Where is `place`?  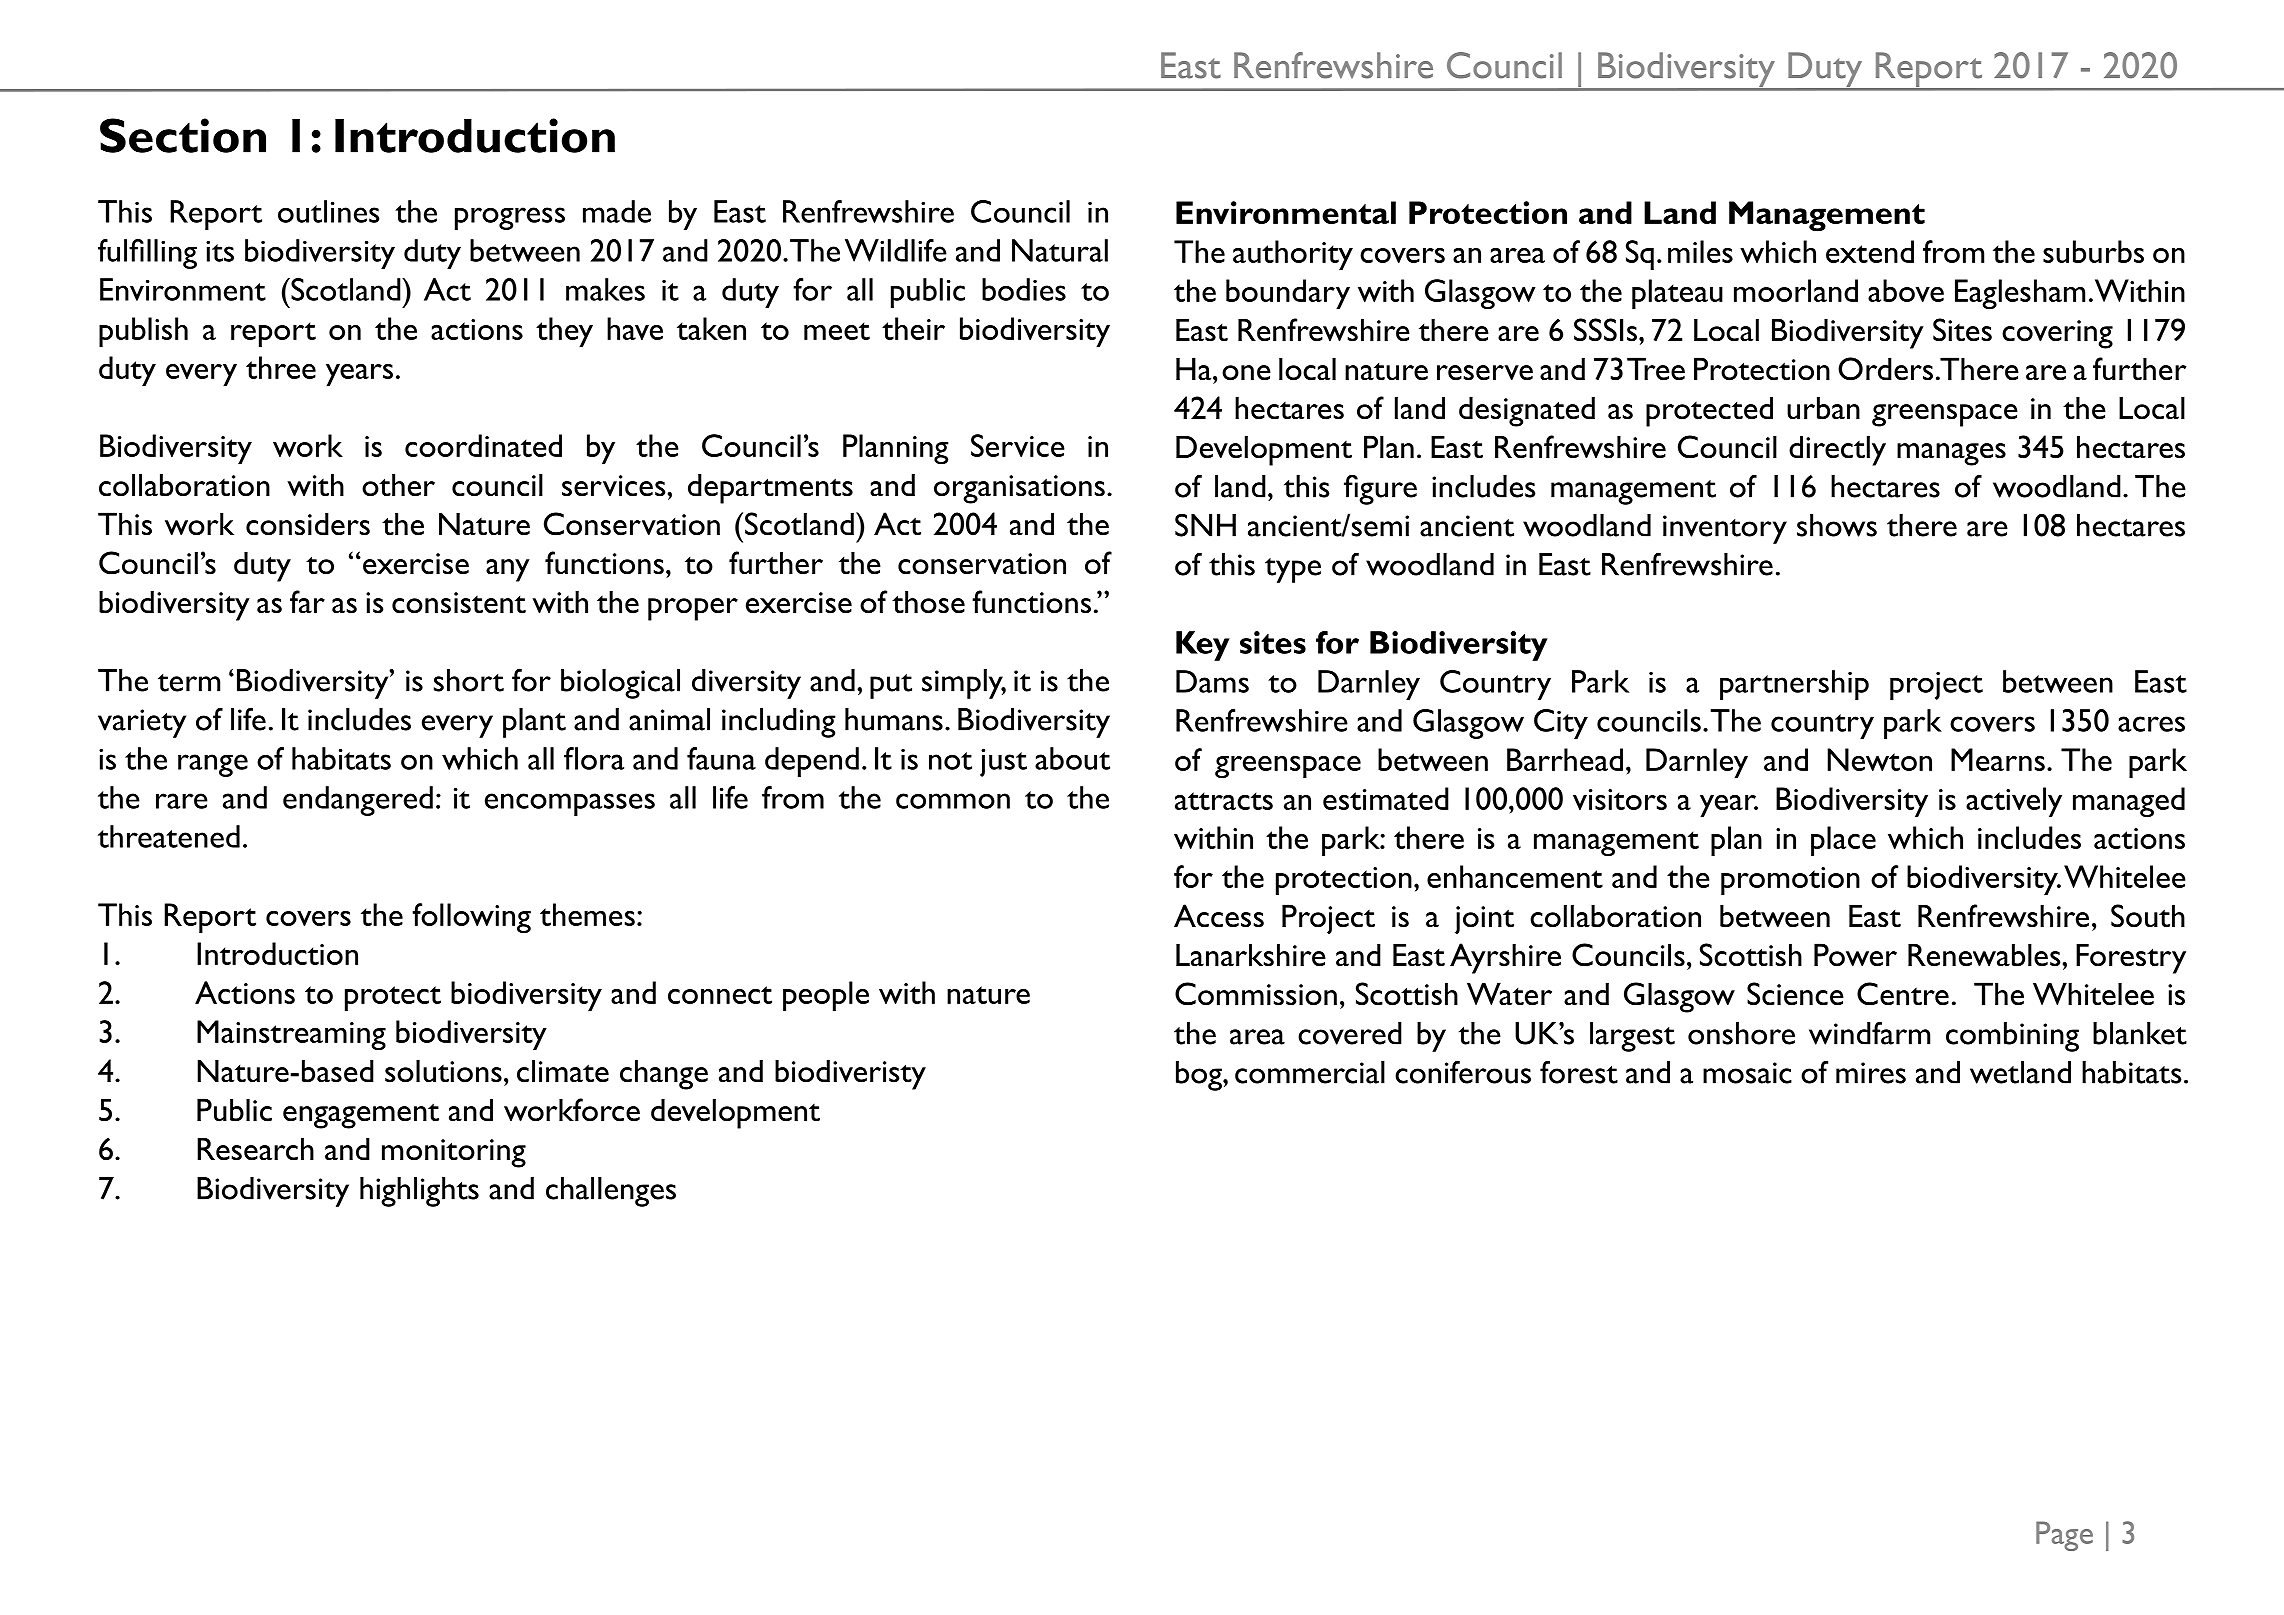 place is located at coordinates (1843, 841).
